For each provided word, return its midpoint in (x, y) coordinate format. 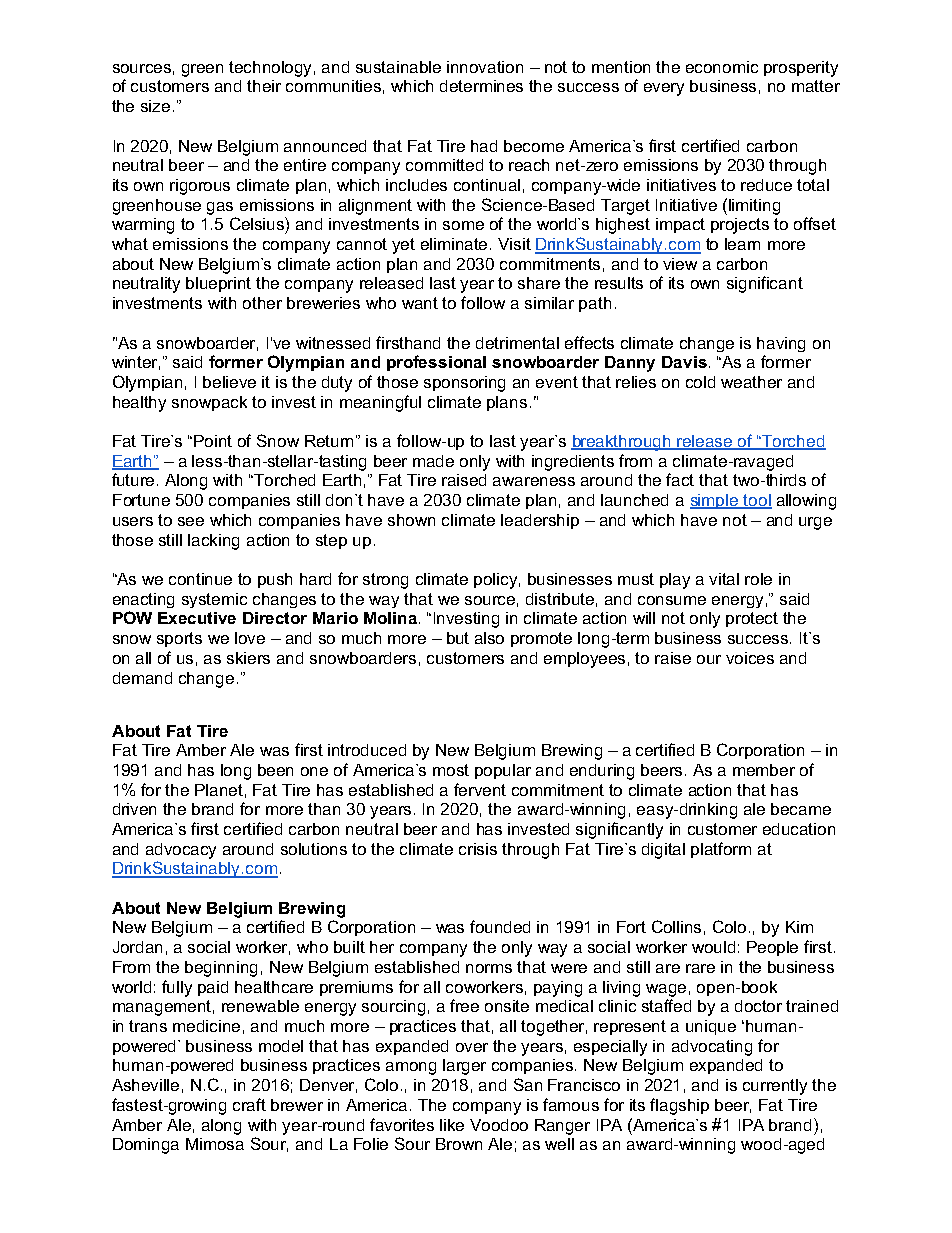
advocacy (181, 851)
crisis (478, 849)
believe (229, 382)
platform (721, 850)
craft (249, 1104)
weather (751, 382)
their (264, 86)
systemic (214, 600)
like (452, 1125)
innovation (485, 67)
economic (722, 67)
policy (497, 581)
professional (436, 363)
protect (752, 619)
